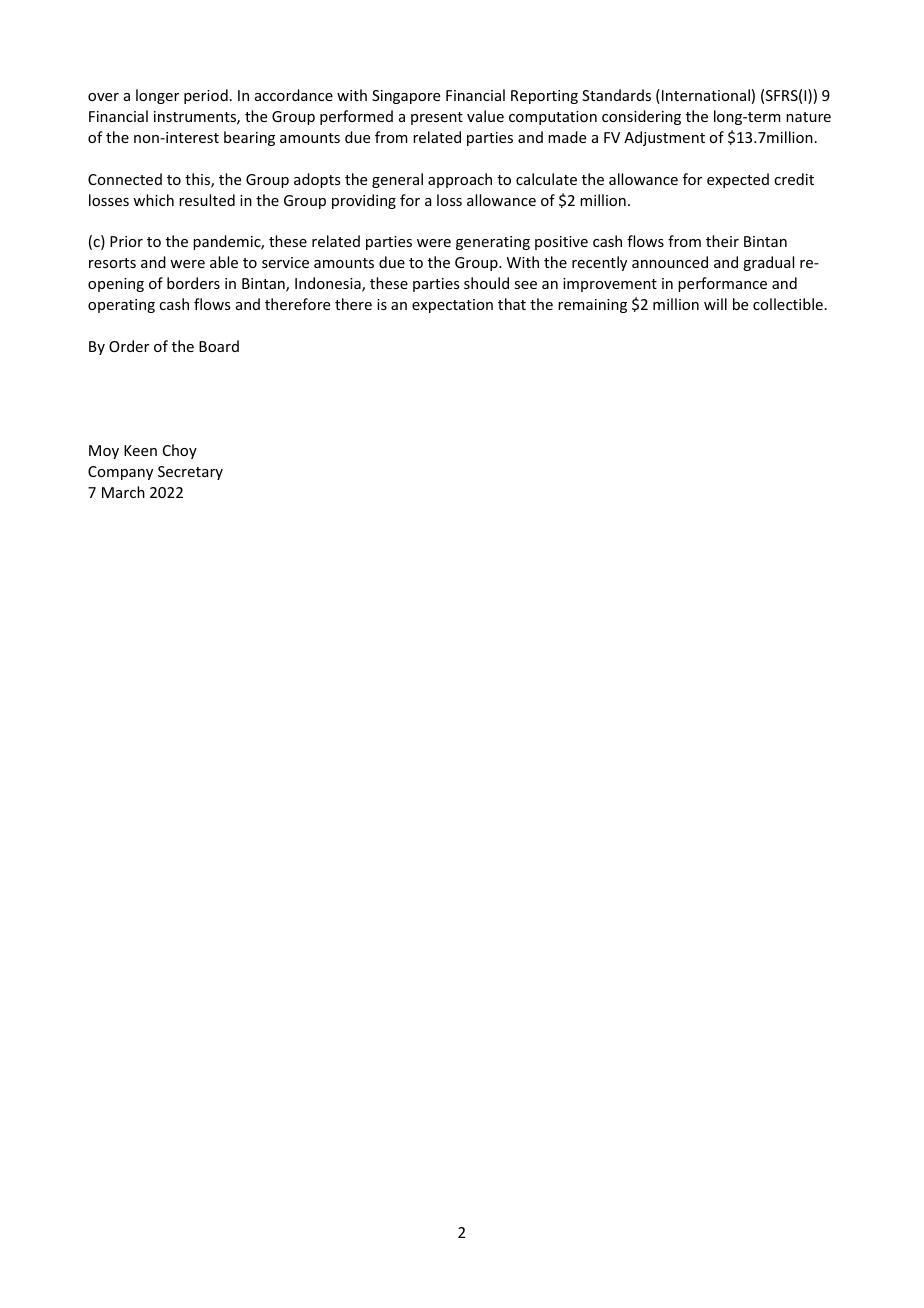  I want to click on International, so click(706, 95).
